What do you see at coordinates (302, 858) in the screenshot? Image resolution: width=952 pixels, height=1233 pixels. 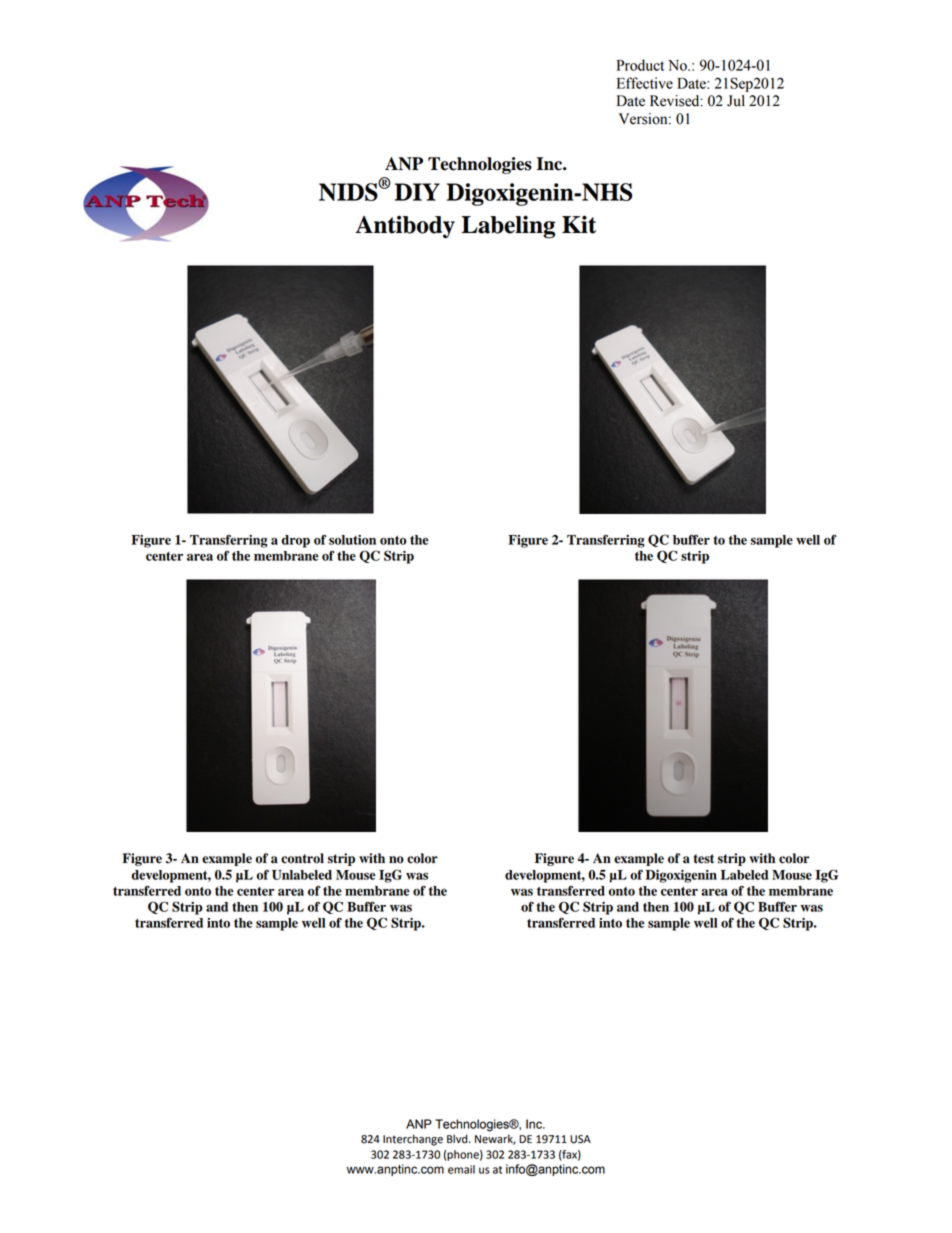 I see `control` at bounding box center [302, 858].
